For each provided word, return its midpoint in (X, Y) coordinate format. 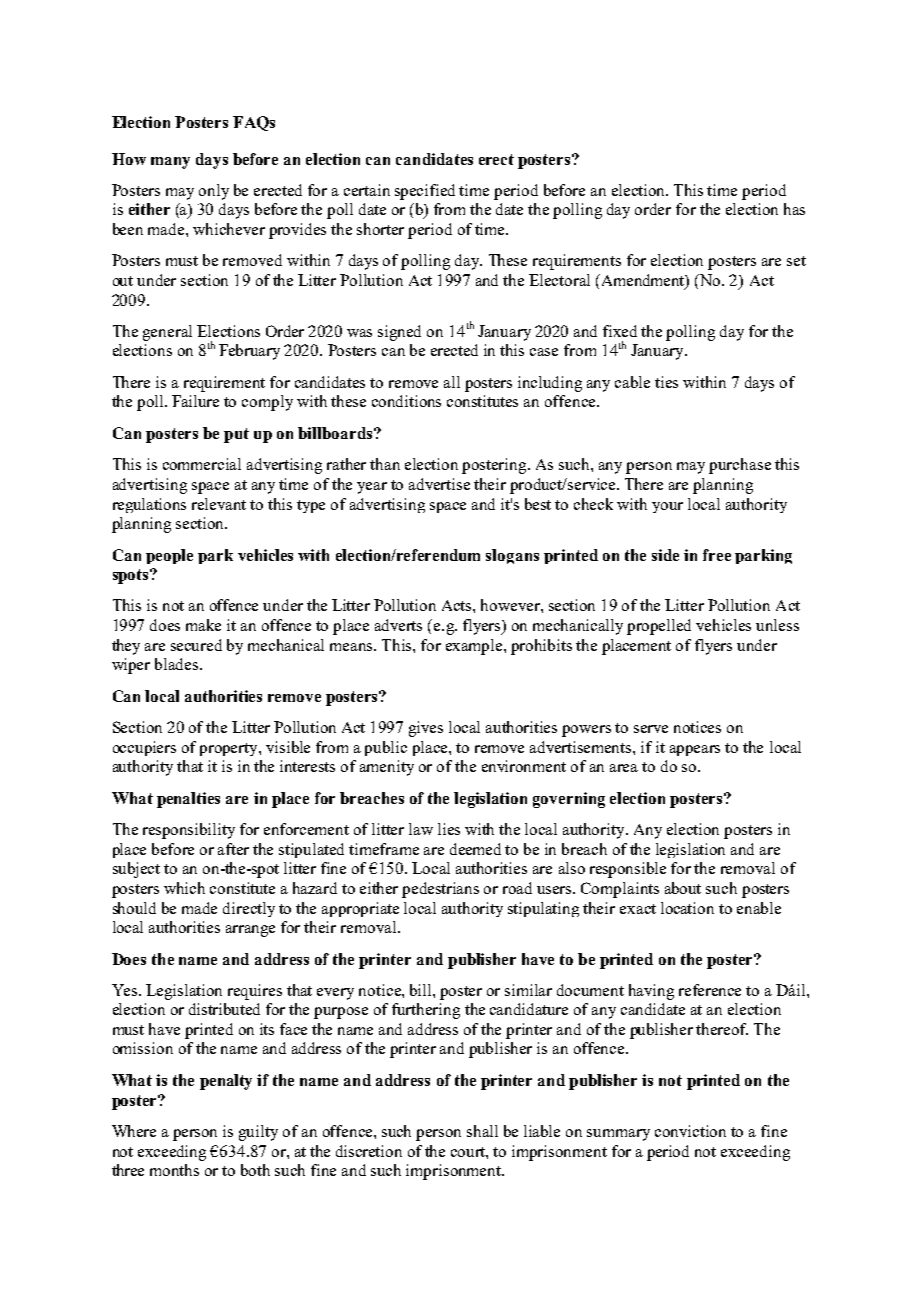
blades (178, 664)
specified (425, 192)
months (174, 1170)
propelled (659, 627)
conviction (690, 1131)
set (796, 261)
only (214, 192)
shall (482, 1131)
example (475, 647)
